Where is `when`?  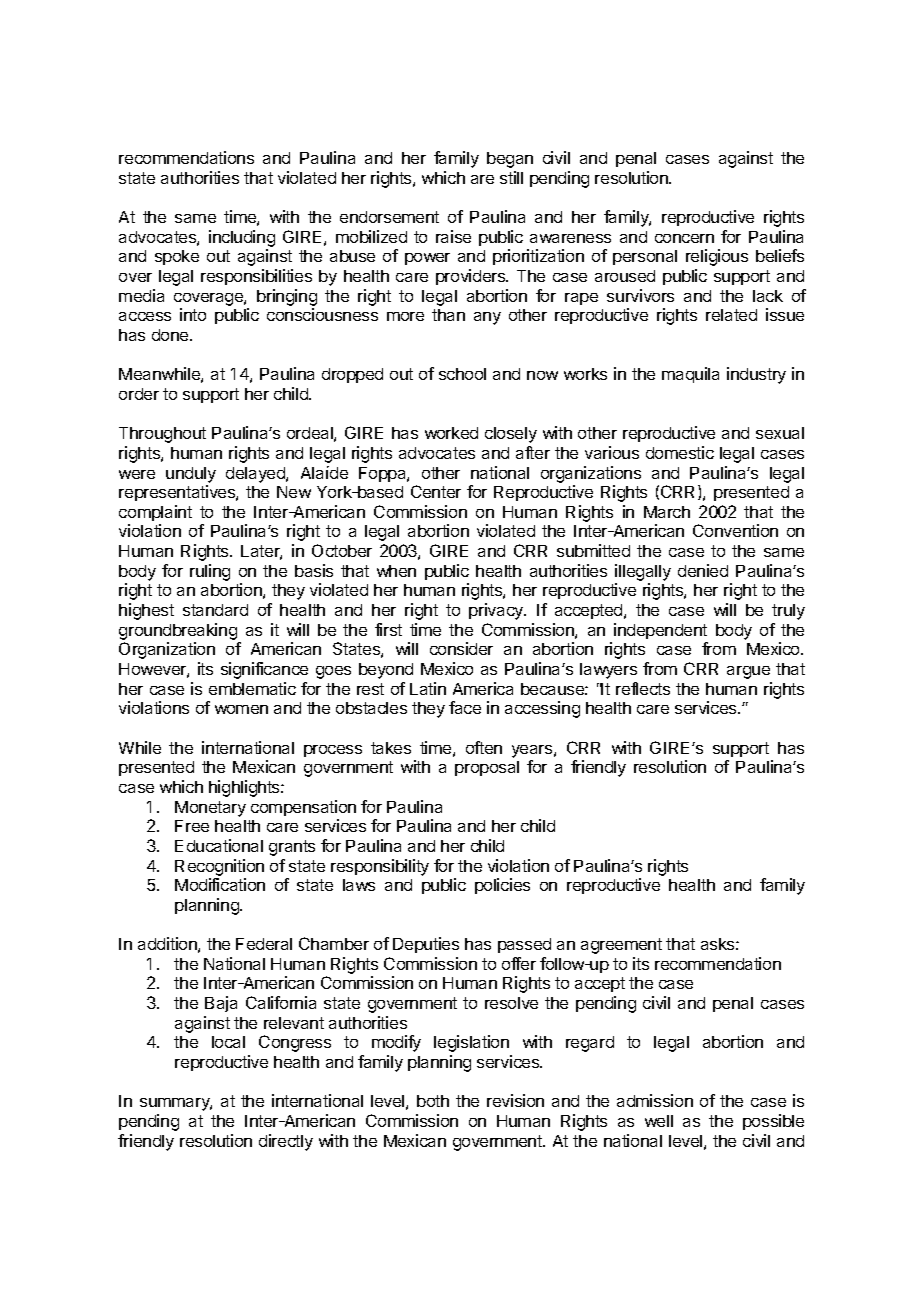 when is located at coordinates (396, 571).
